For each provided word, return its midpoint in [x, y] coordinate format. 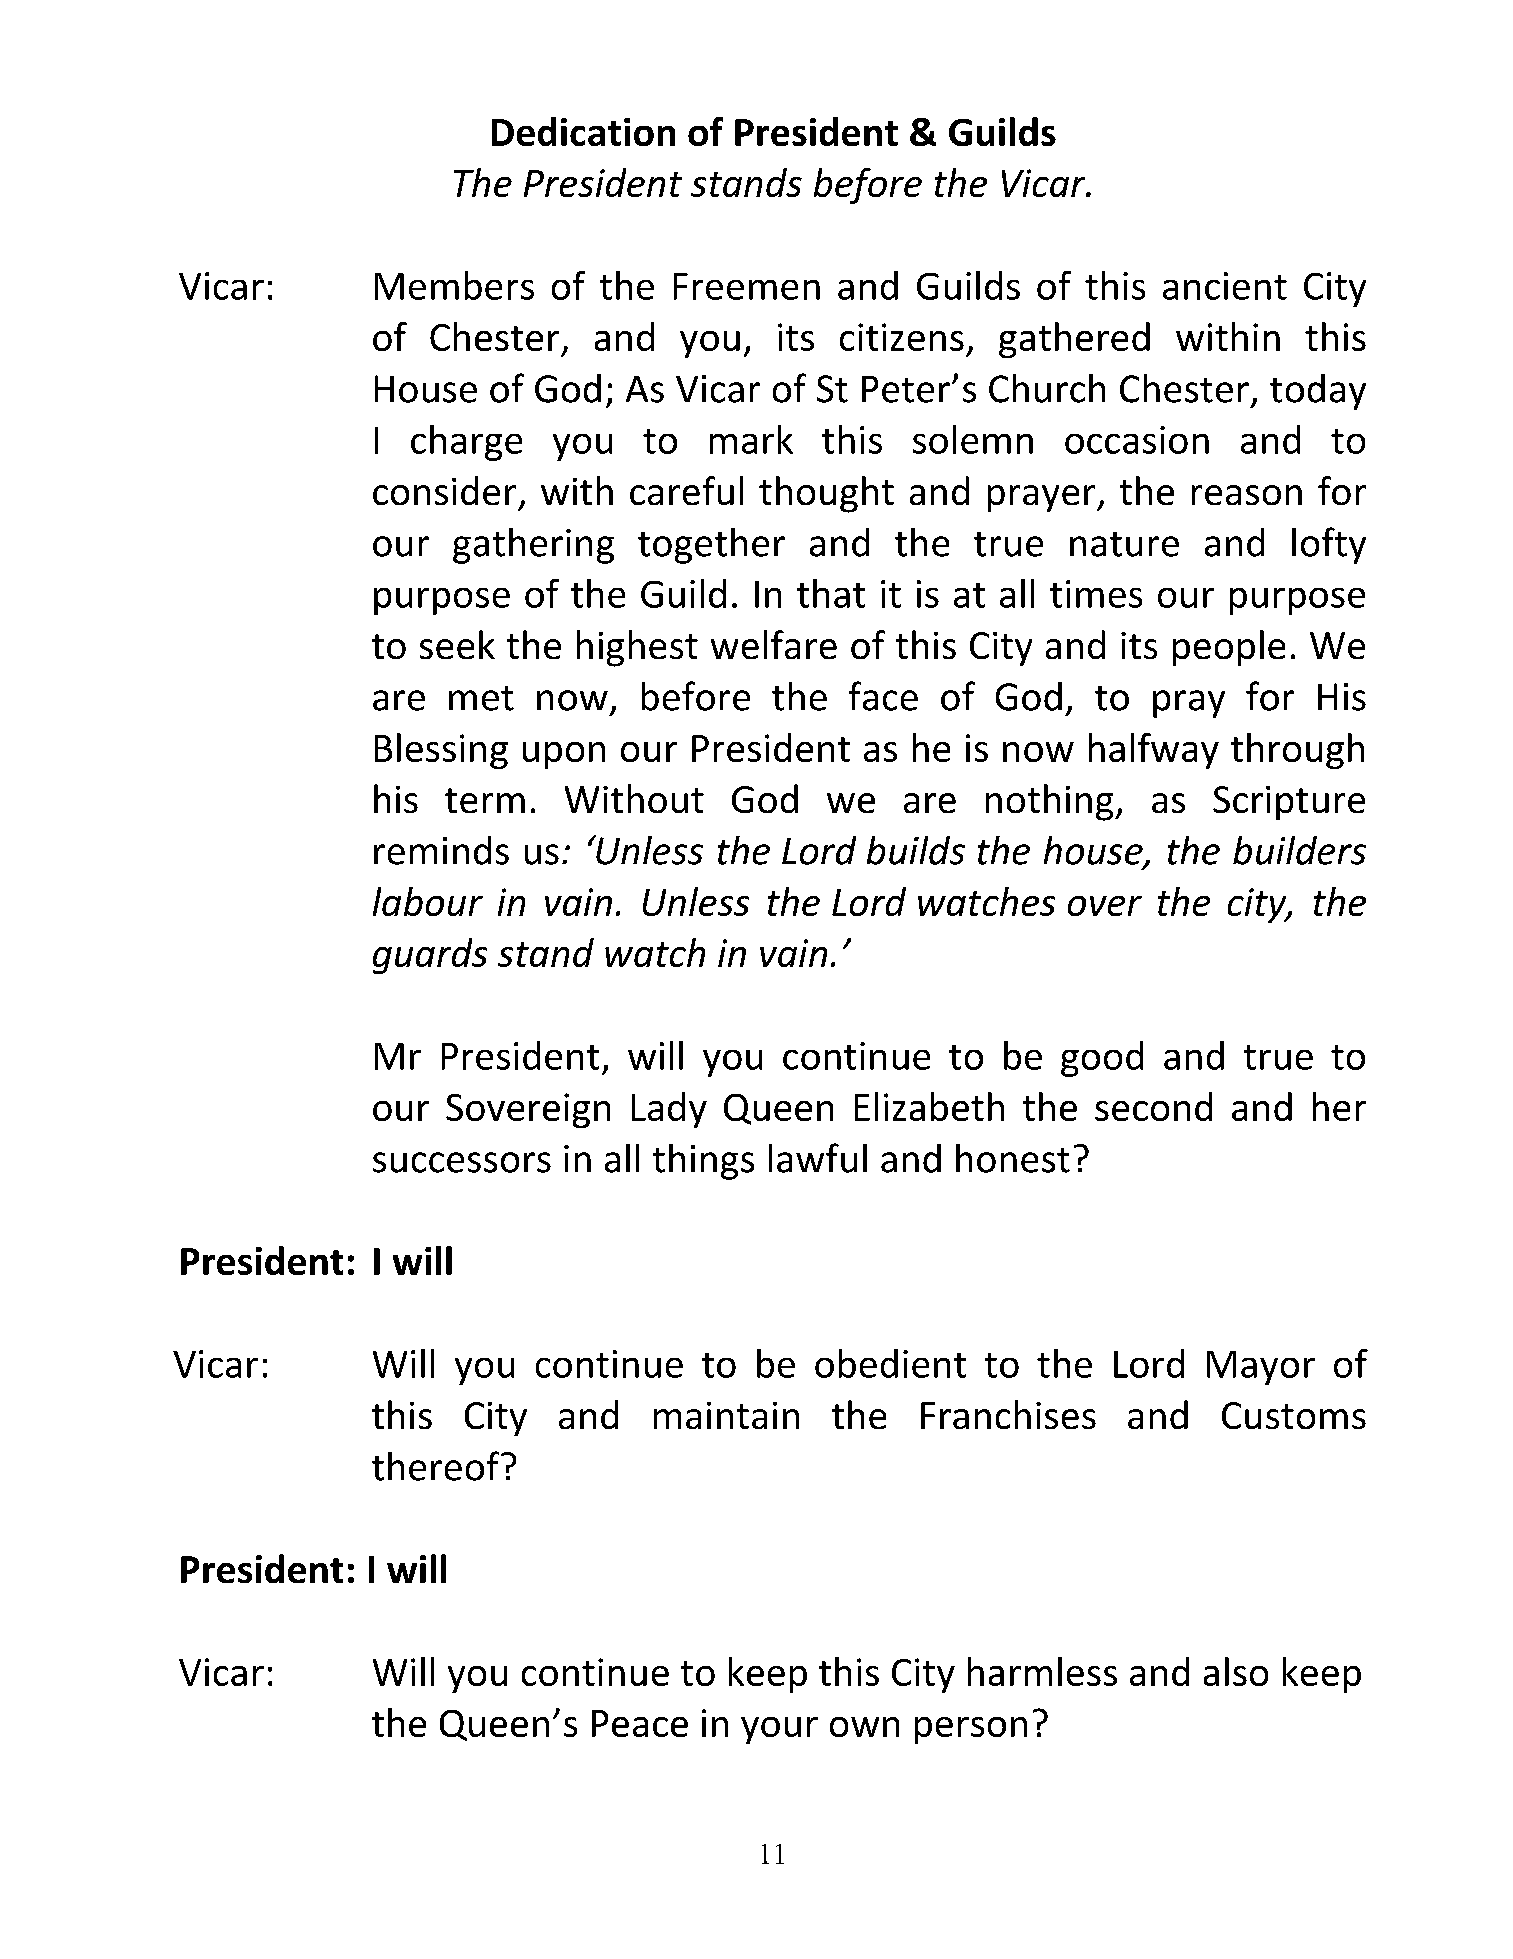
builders [1299, 850]
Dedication [583, 131]
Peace [640, 1723]
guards [430, 956]
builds [916, 850]
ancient [1225, 286]
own [864, 1727]
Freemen [747, 286]
